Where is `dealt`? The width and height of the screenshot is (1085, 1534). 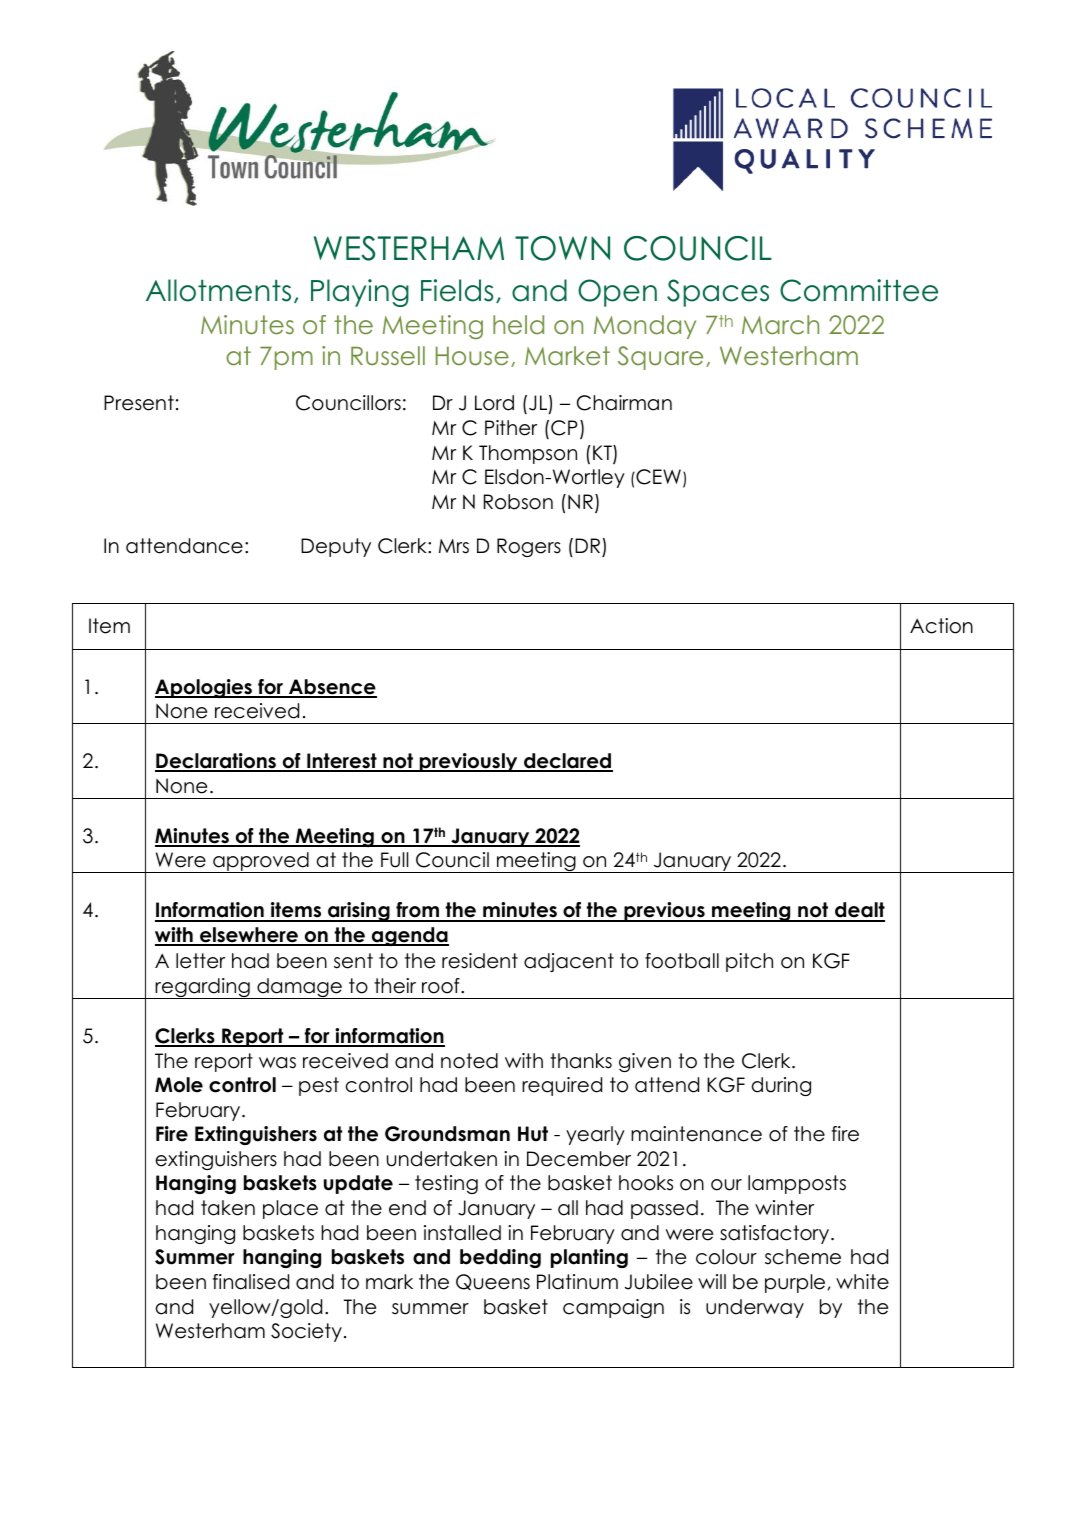
dealt is located at coordinates (859, 911).
